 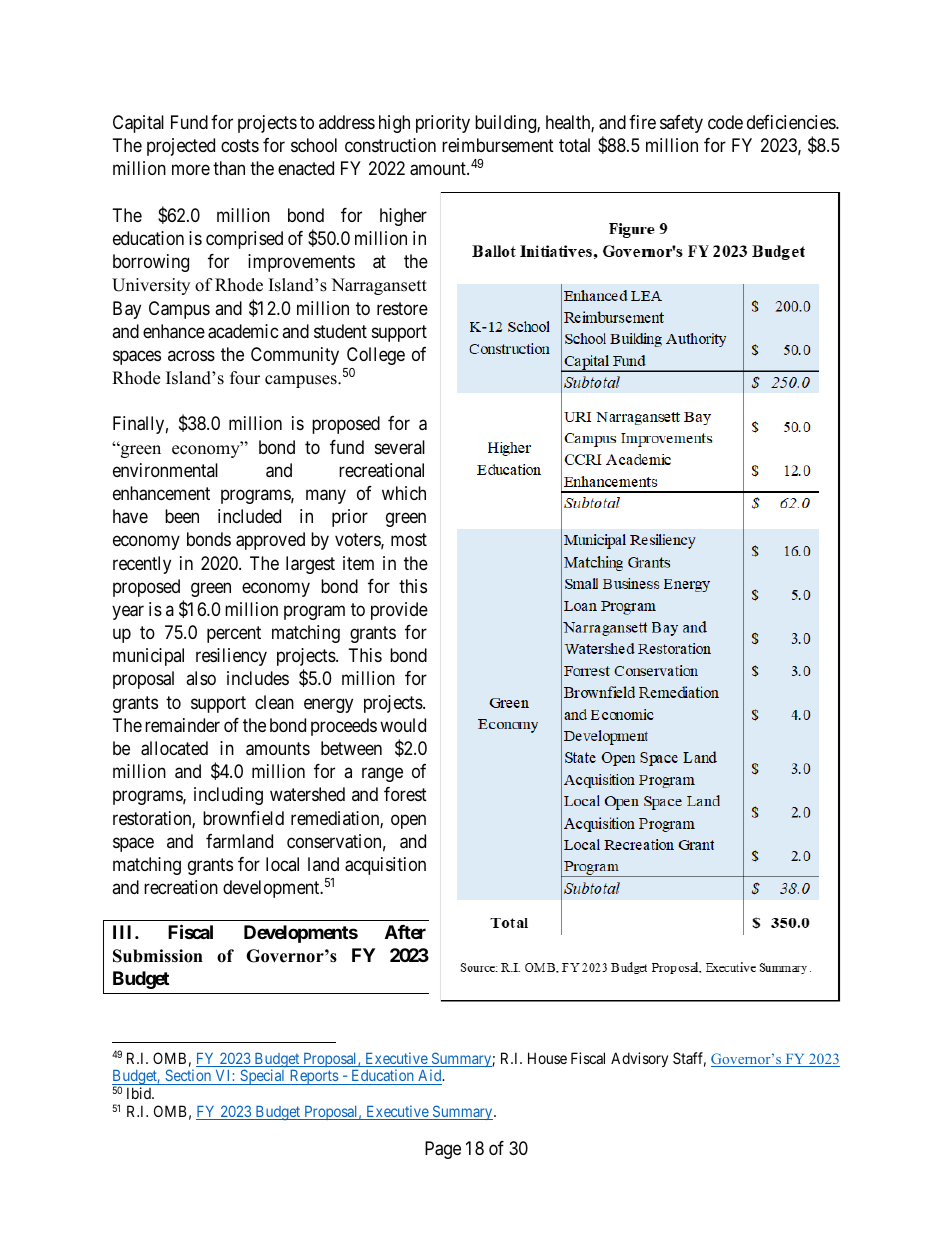 I want to click on several, so click(x=400, y=447).
